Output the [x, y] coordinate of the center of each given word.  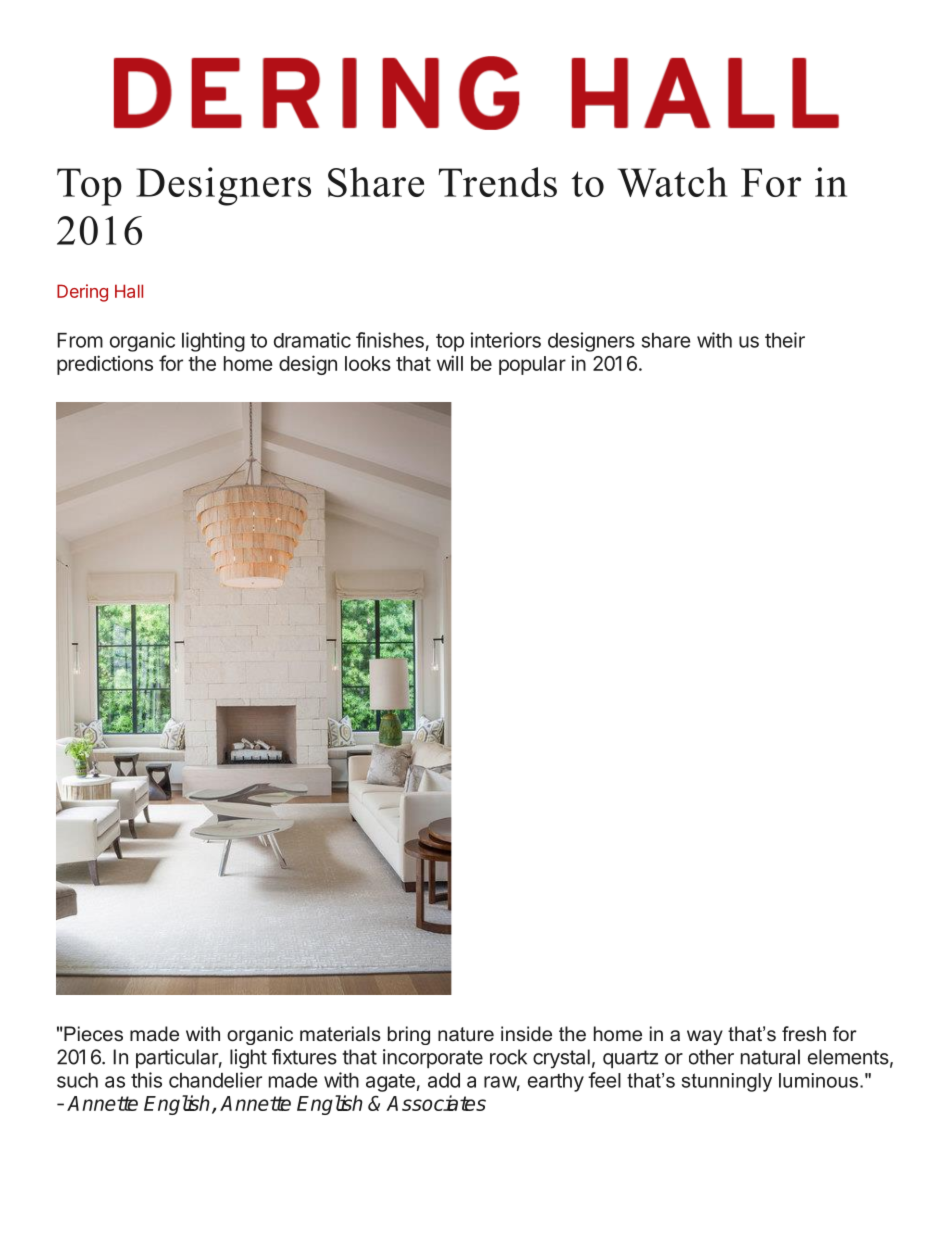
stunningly [727, 1082]
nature [466, 1034]
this [146, 1080]
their [785, 340]
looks [368, 363]
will [450, 363]
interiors [506, 340]
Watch [673, 182]
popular [532, 365]
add [444, 1080]
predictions [105, 365]
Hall [129, 291]
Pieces [93, 1033]
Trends [498, 182]
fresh [804, 1033]
